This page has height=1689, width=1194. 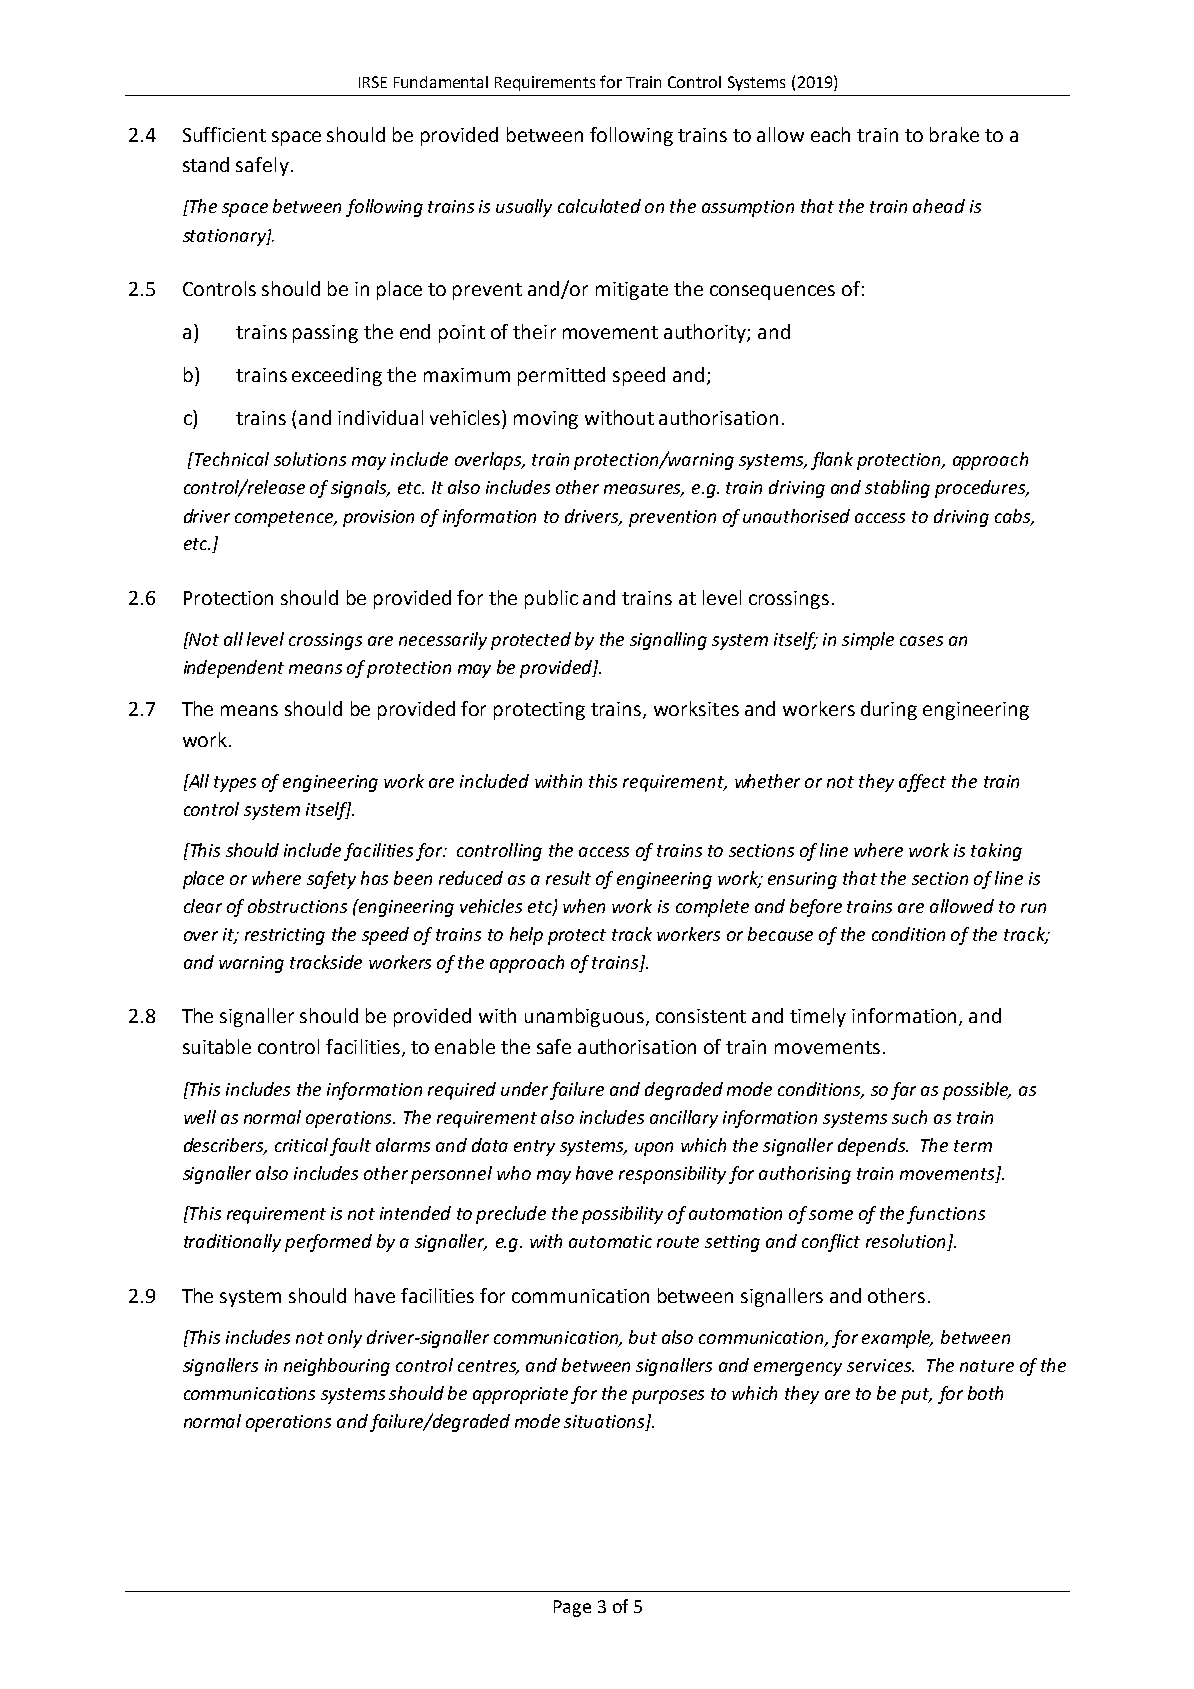 What do you see at coordinates (684, 1119) in the page?
I see `ancillary` at bounding box center [684, 1119].
